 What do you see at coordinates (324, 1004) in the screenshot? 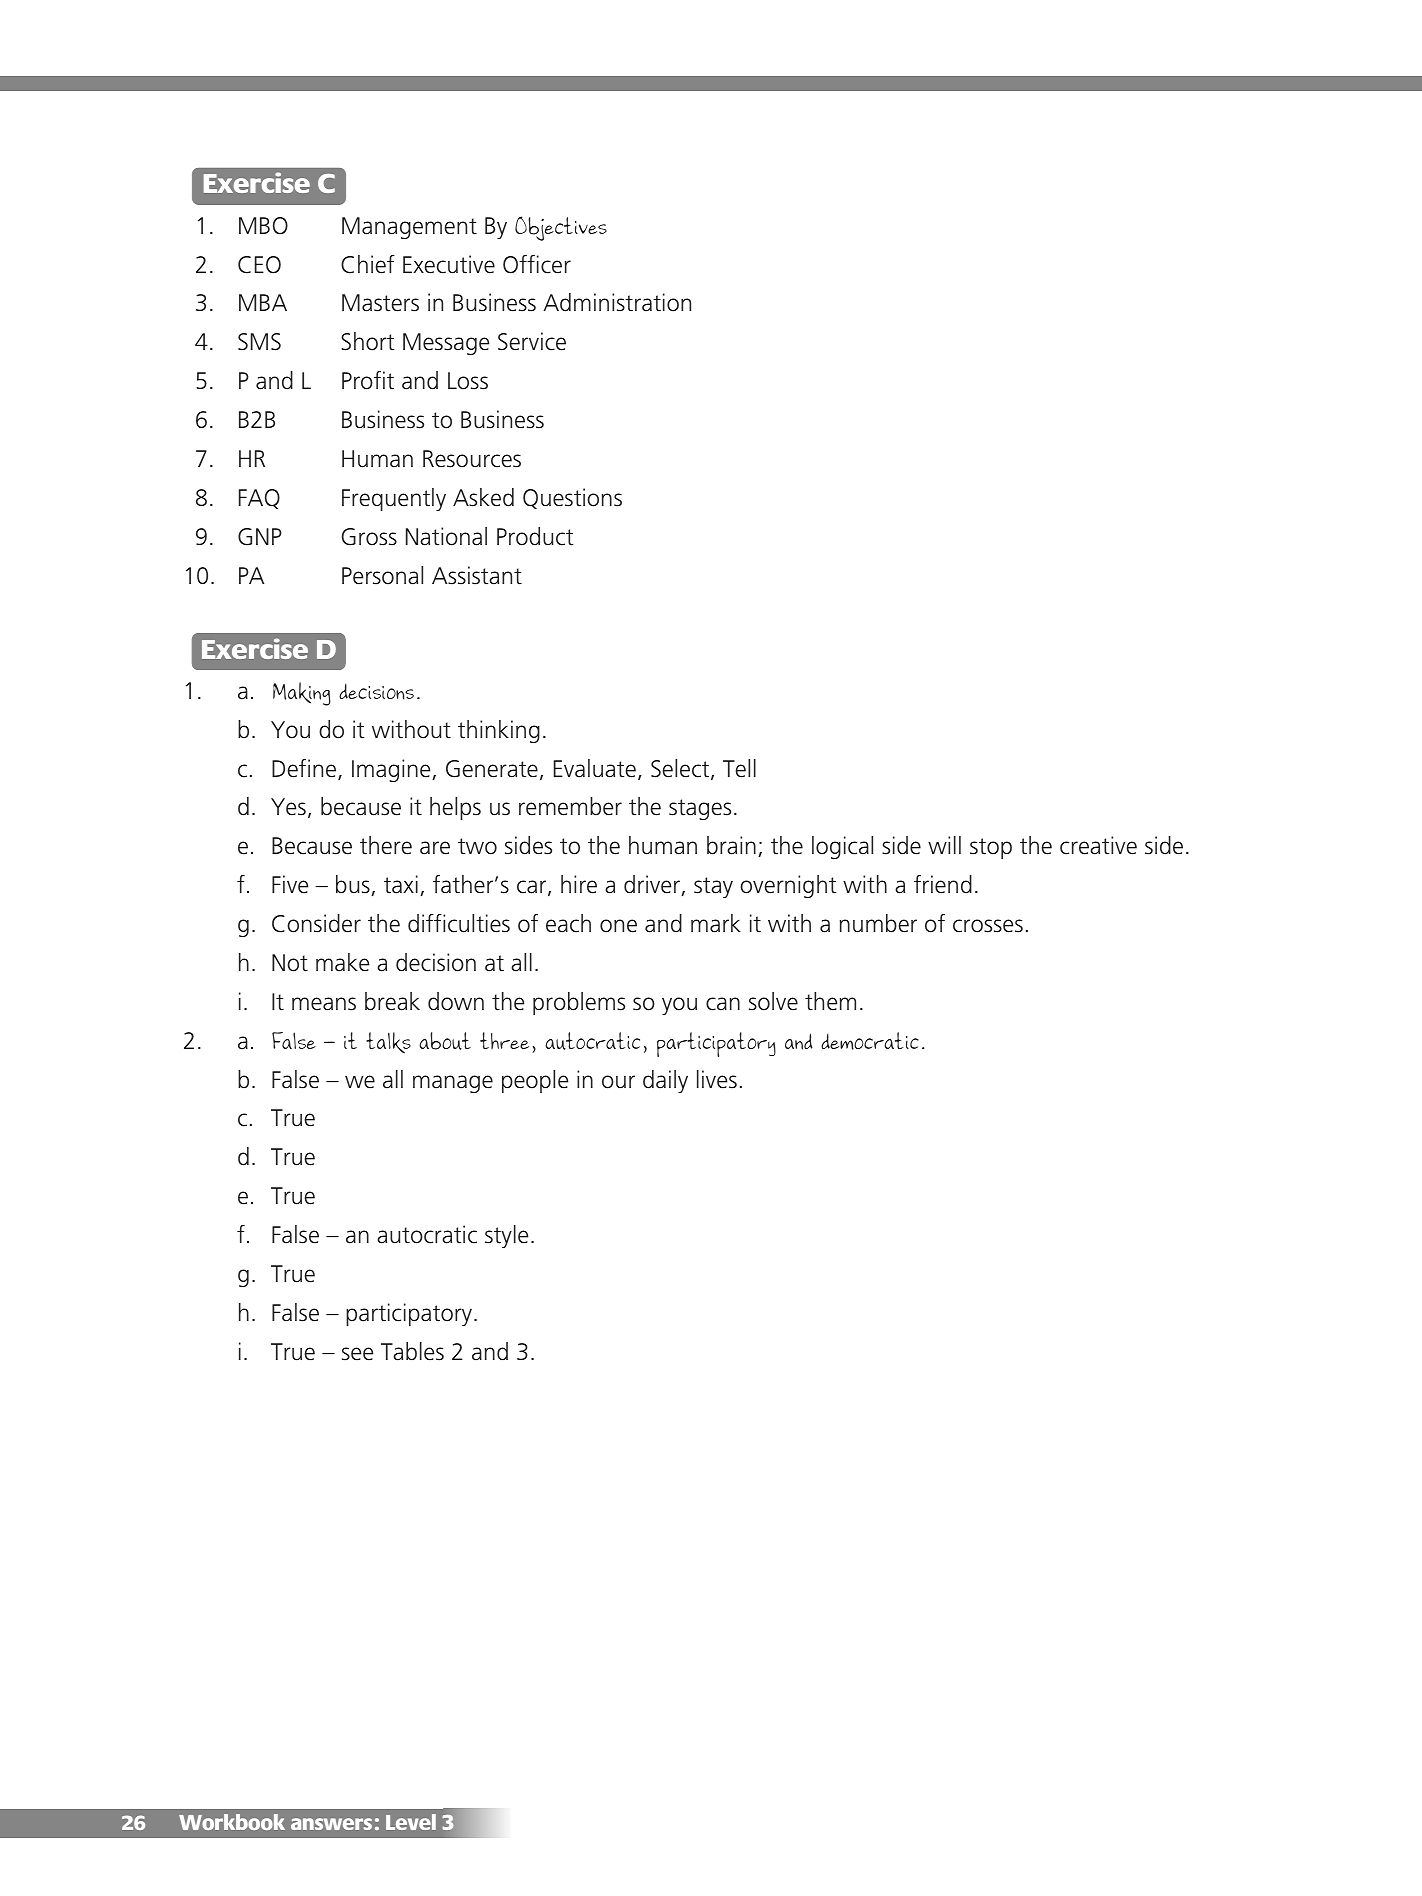
I see `means` at bounding box center [324, 1004].
